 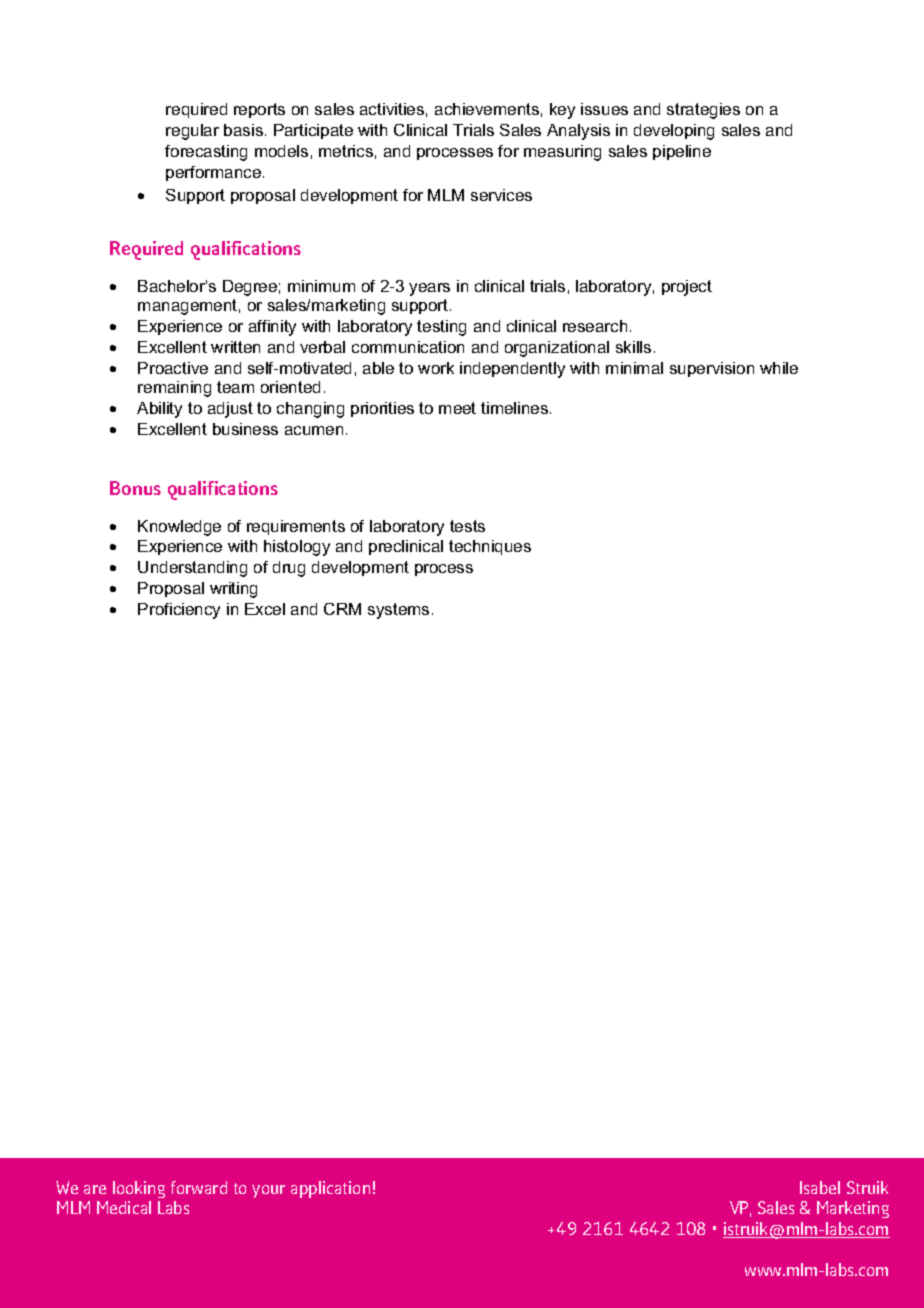 I want to click on strategies, so click(x=703, y=111).
